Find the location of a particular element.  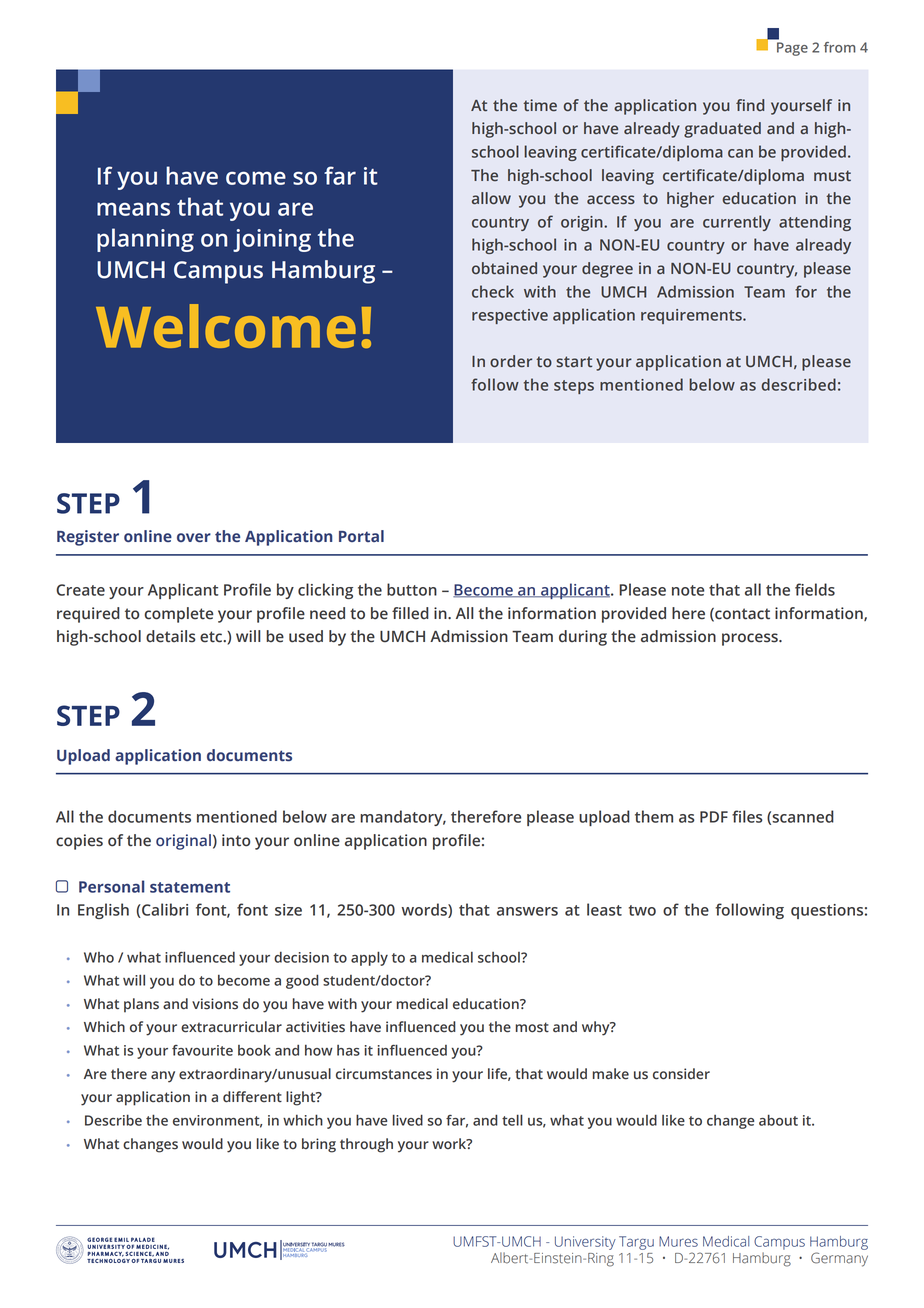

find is located at coordinates (750, 105).
